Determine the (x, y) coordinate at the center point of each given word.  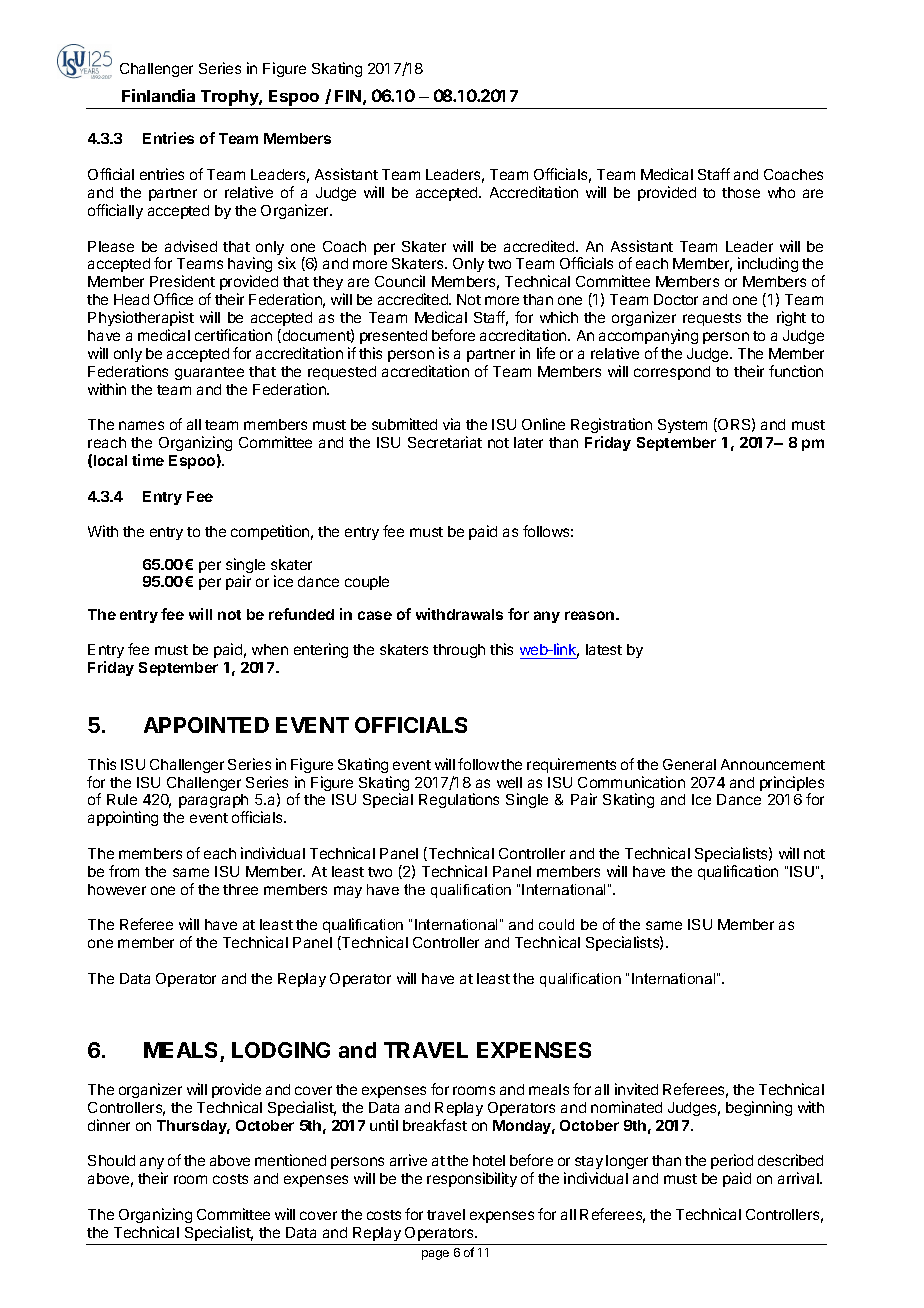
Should (111, 1160)
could (556, 924)
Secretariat (445, 442)
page (435, 1255)
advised (191, 246)
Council (400, 281)
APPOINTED (206, 725)
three (240, 889)
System (682, 426)
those (741, 192)
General (689, 764)
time (148, 460)
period (732, 1161)
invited (636, 1089)
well (509, 782)
